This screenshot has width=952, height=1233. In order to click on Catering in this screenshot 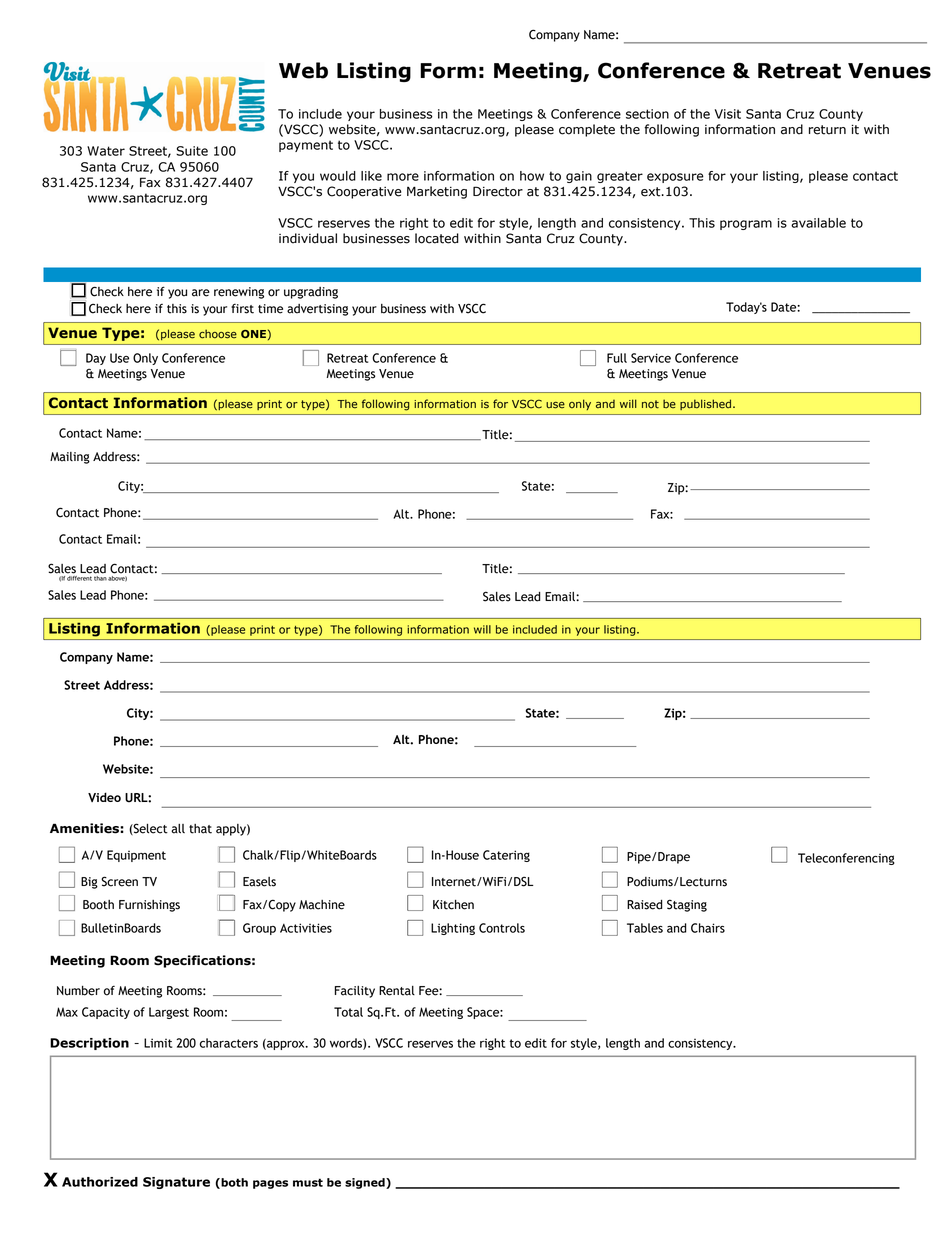, I will do `click(506, 856)`.
